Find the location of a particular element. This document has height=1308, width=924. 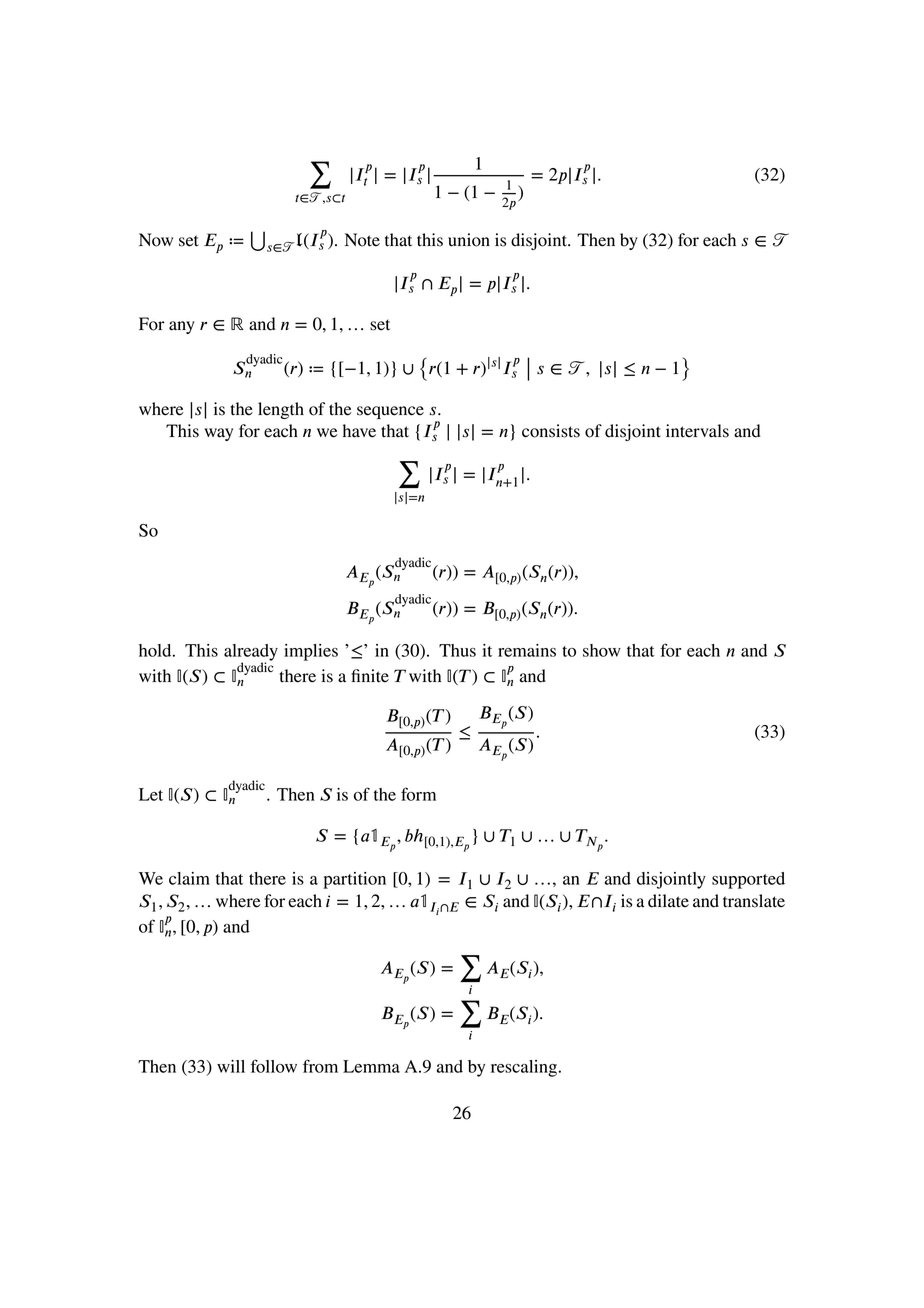

Thus is located at coordinates (457, 650).
